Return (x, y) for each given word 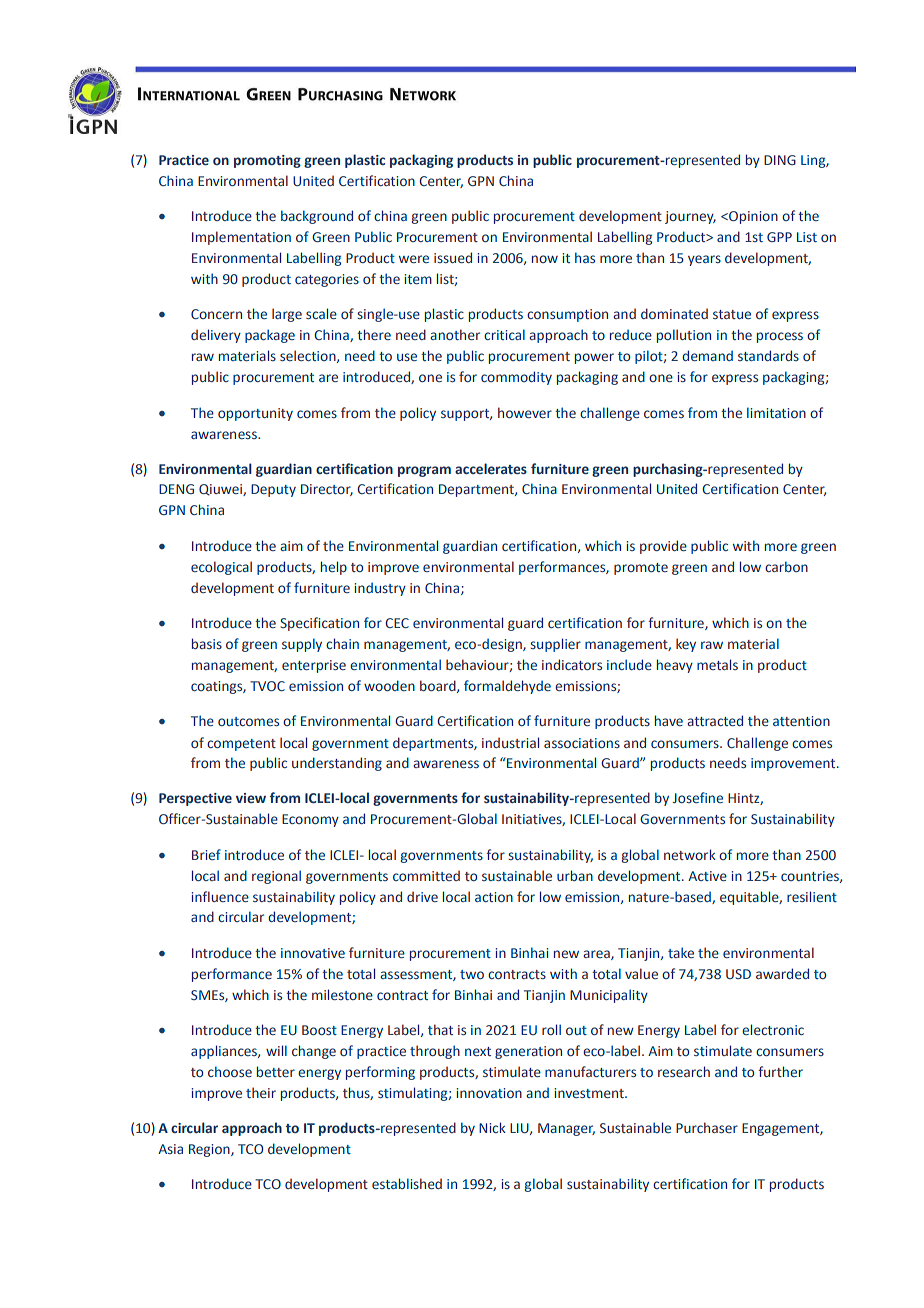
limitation (776, 412)
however (525, 412)
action (494, 897)
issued (453, 257)
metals (717, 664)
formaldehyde (507, 687)
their (261, 1092)
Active (707, 876)
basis (207, 643)
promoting (267, 161)
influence (220, 896)
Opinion (752, 217)
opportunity (255, 414)
